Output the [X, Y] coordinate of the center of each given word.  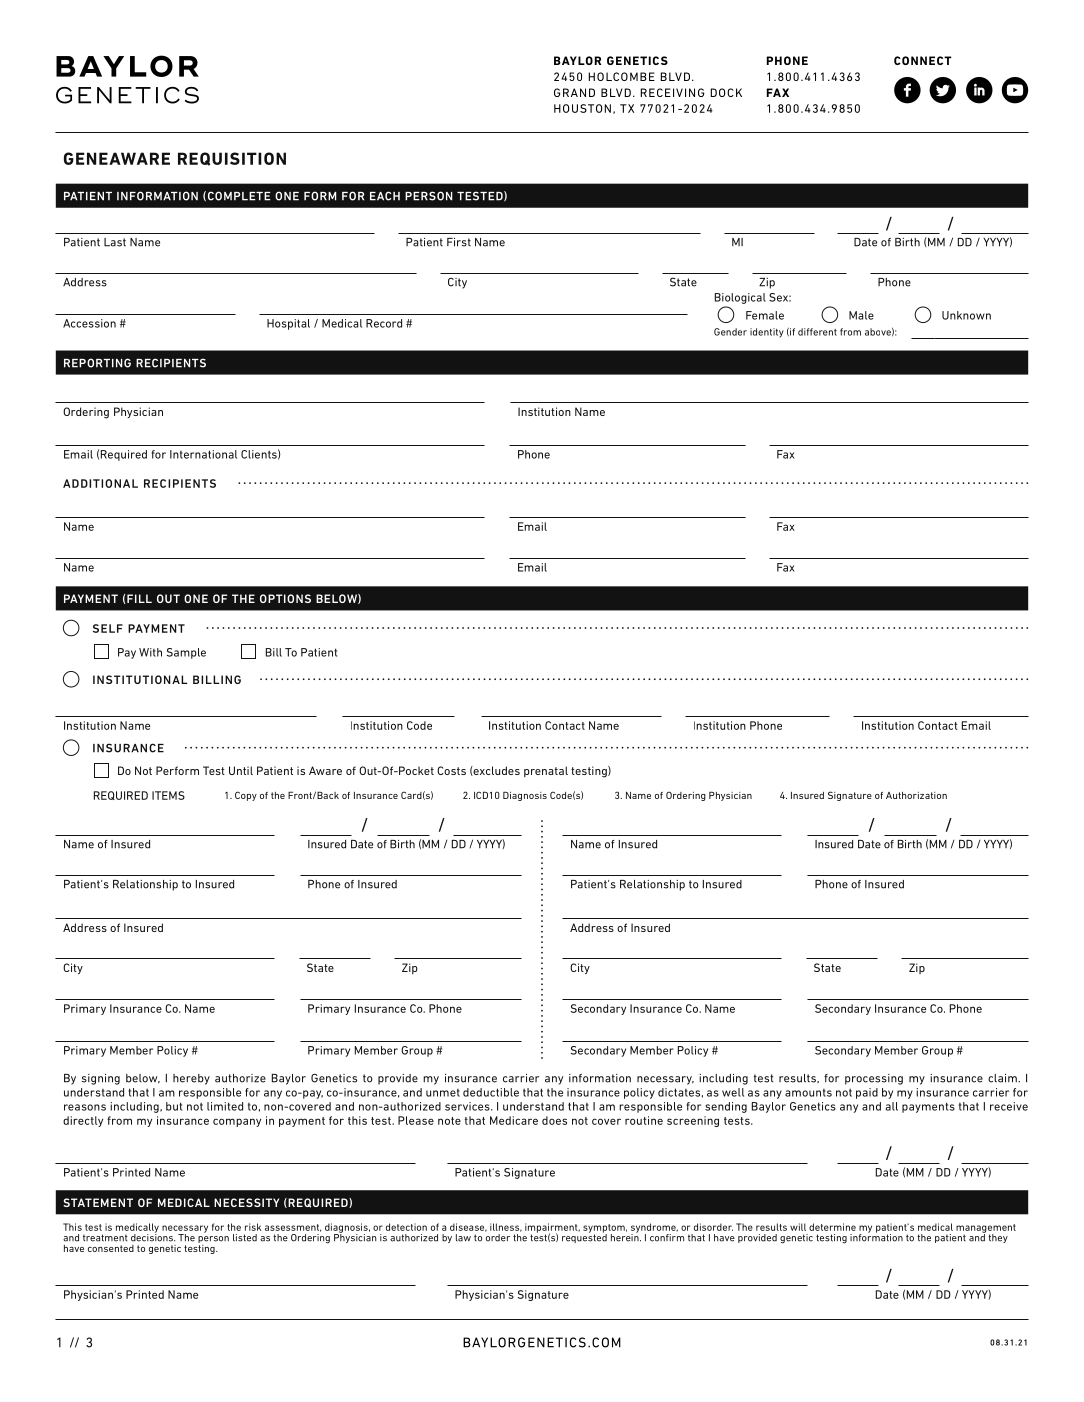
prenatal [546, 771]
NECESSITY [246, 1202]
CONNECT [923, 60]
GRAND [574, 92]
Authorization [916, 795]
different [817, 332]
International [203, 454]
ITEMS [168, 795]
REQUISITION [232, 159]
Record [384, 323]
